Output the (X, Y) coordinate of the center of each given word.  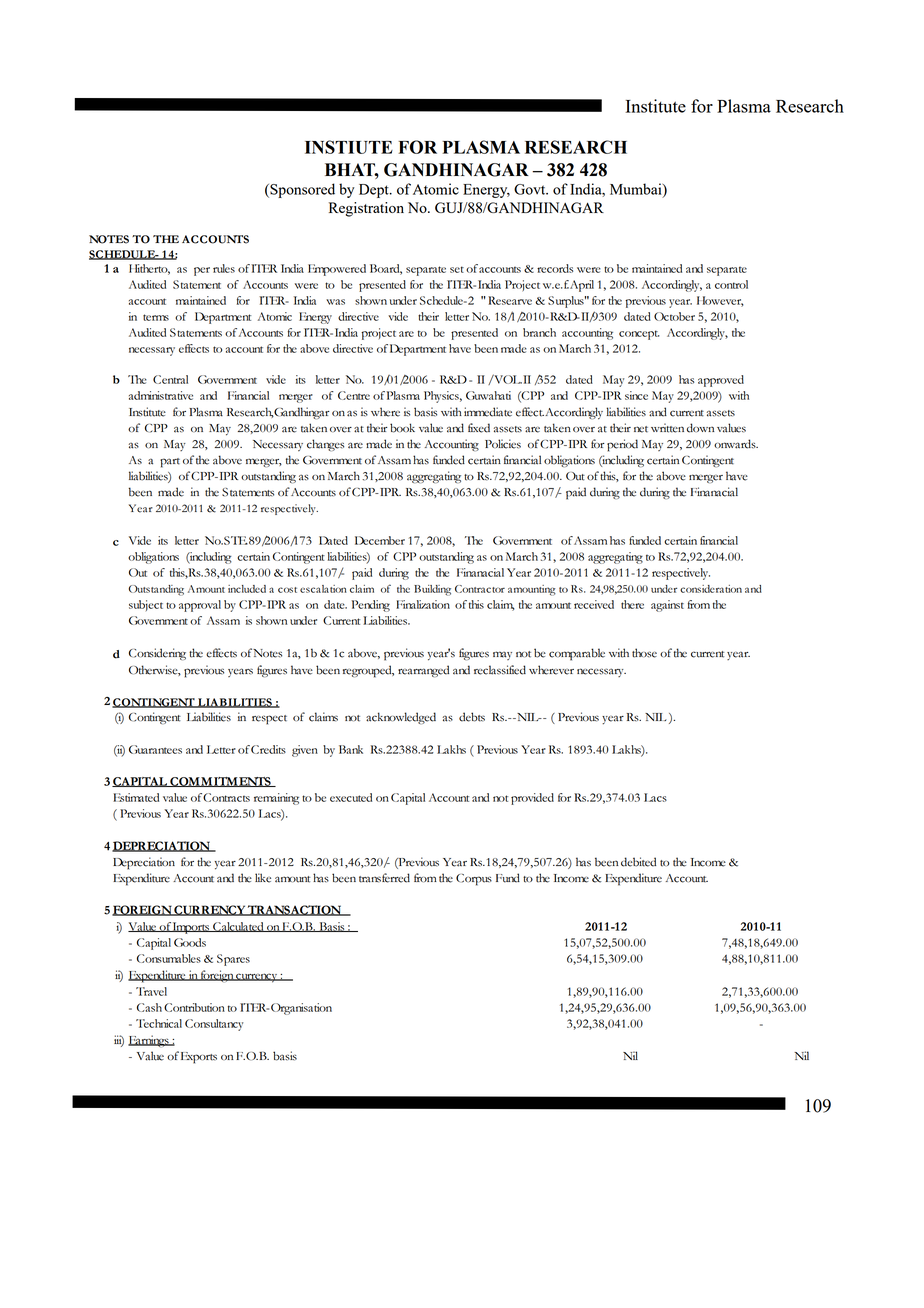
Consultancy (214, 1025)
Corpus (474, 880)
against (667, 606)
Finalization (423, 604)
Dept (375, 191)
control (731, 284)
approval (200, 606)
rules (224, 268)
